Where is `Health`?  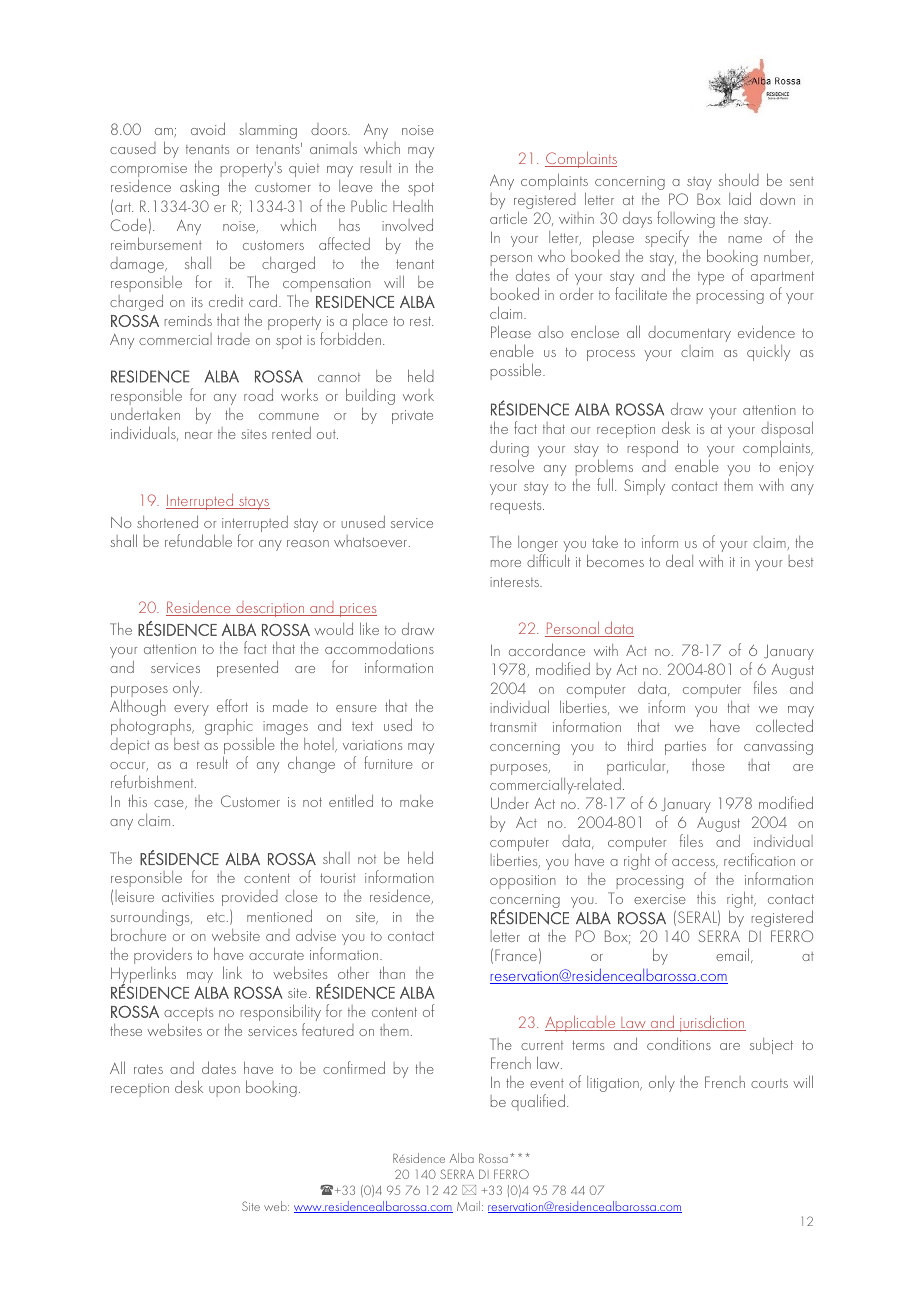
Health is located at coordinates (413, 205).
